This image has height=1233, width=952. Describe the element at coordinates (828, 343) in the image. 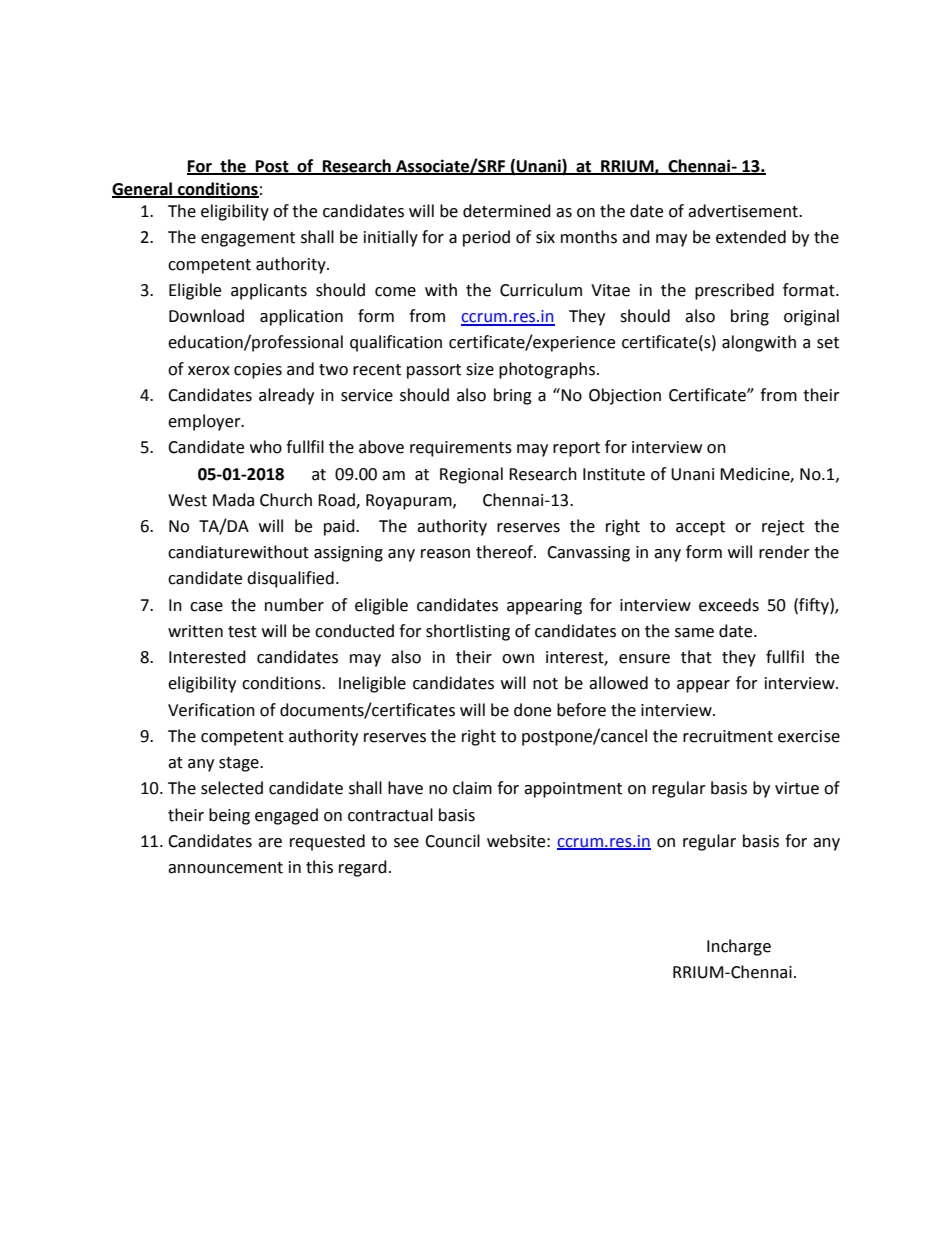

I see `set` at that location.
